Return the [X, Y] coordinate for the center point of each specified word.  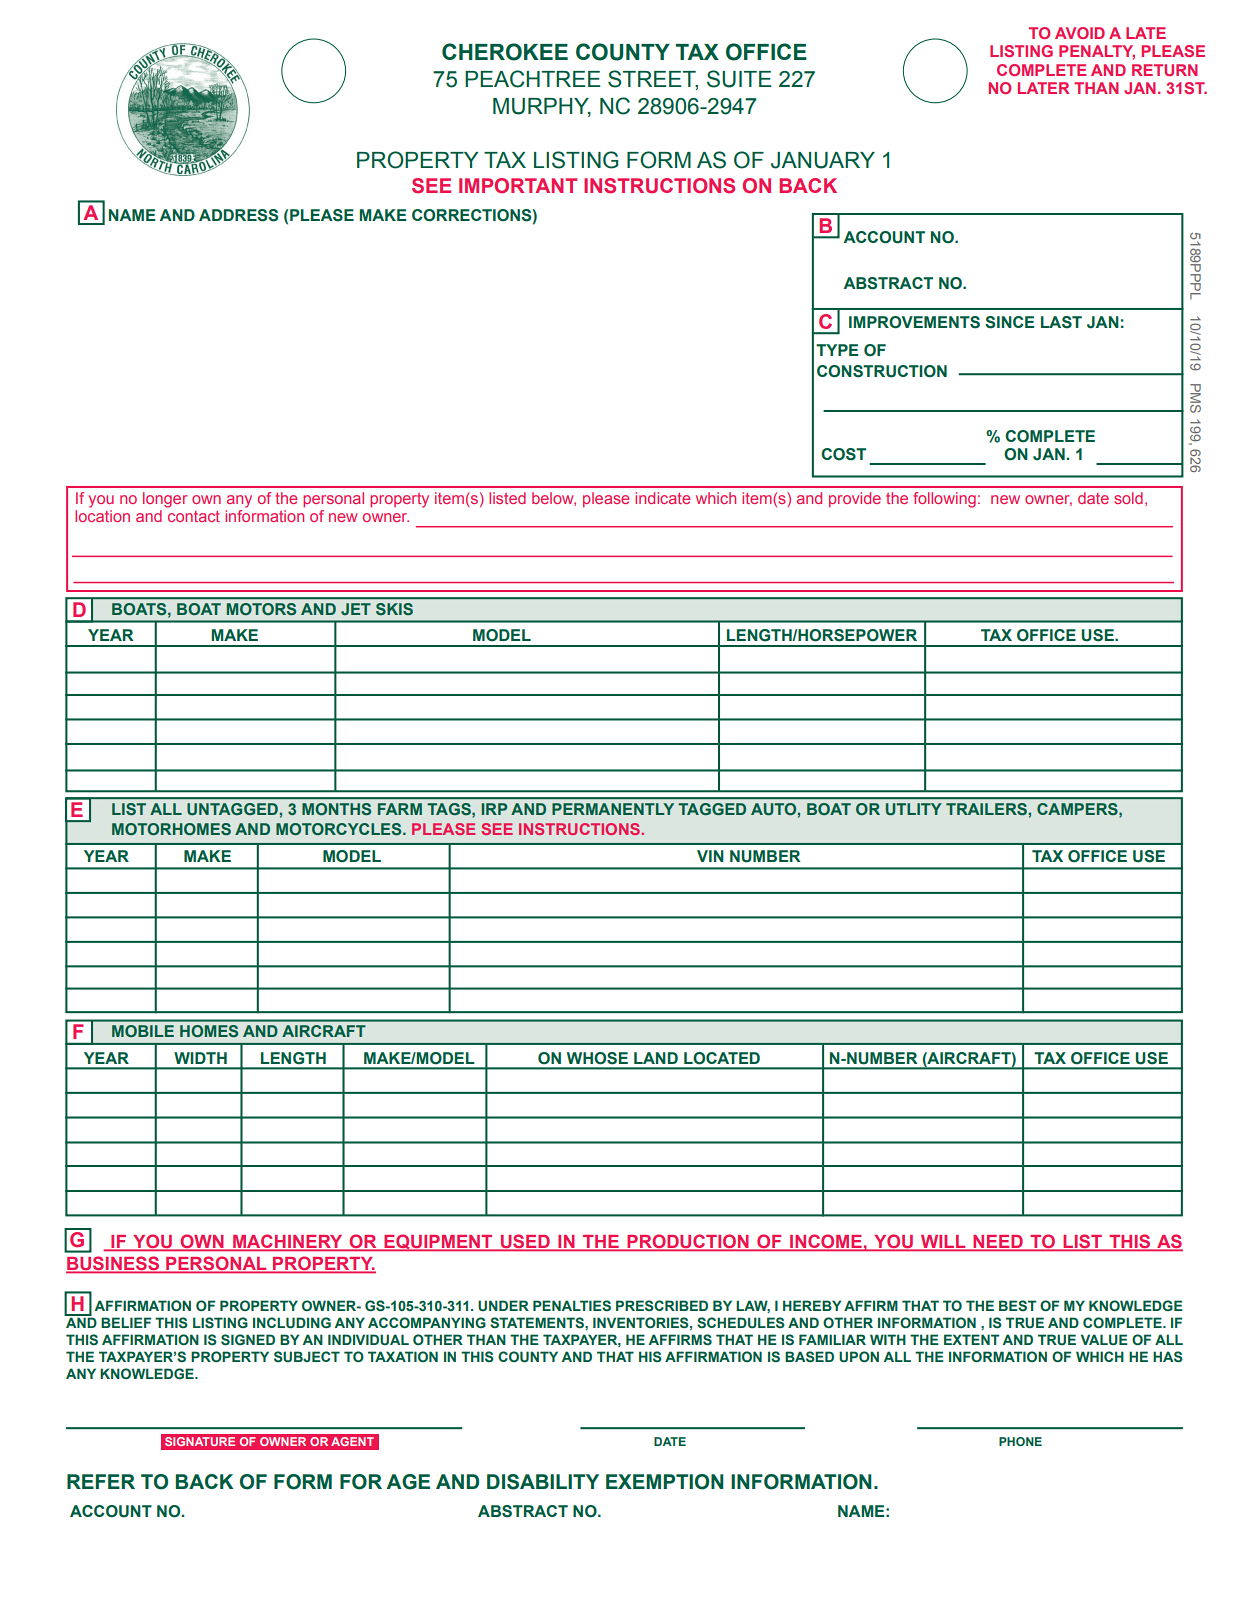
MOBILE [143, 1031]
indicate [662, 498]
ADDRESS [238, 215]
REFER [101, 1481]
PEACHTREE [533, 79]
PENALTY [1097, 52]
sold [1128, 498]
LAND [656, 1058]
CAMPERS [1078, 809]
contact [194, 516]
